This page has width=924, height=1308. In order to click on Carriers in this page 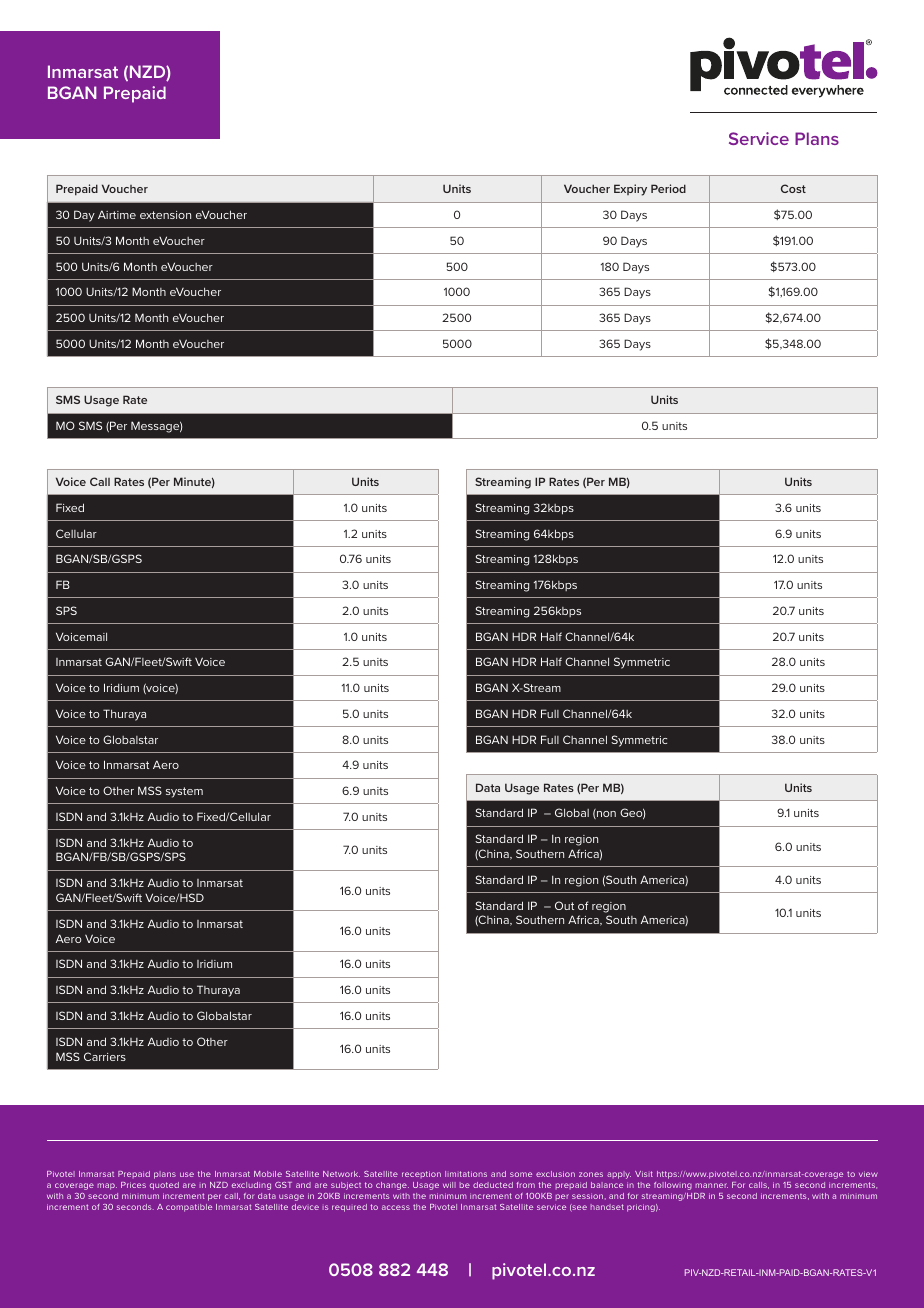, I will do `click(105, 1056)`.
